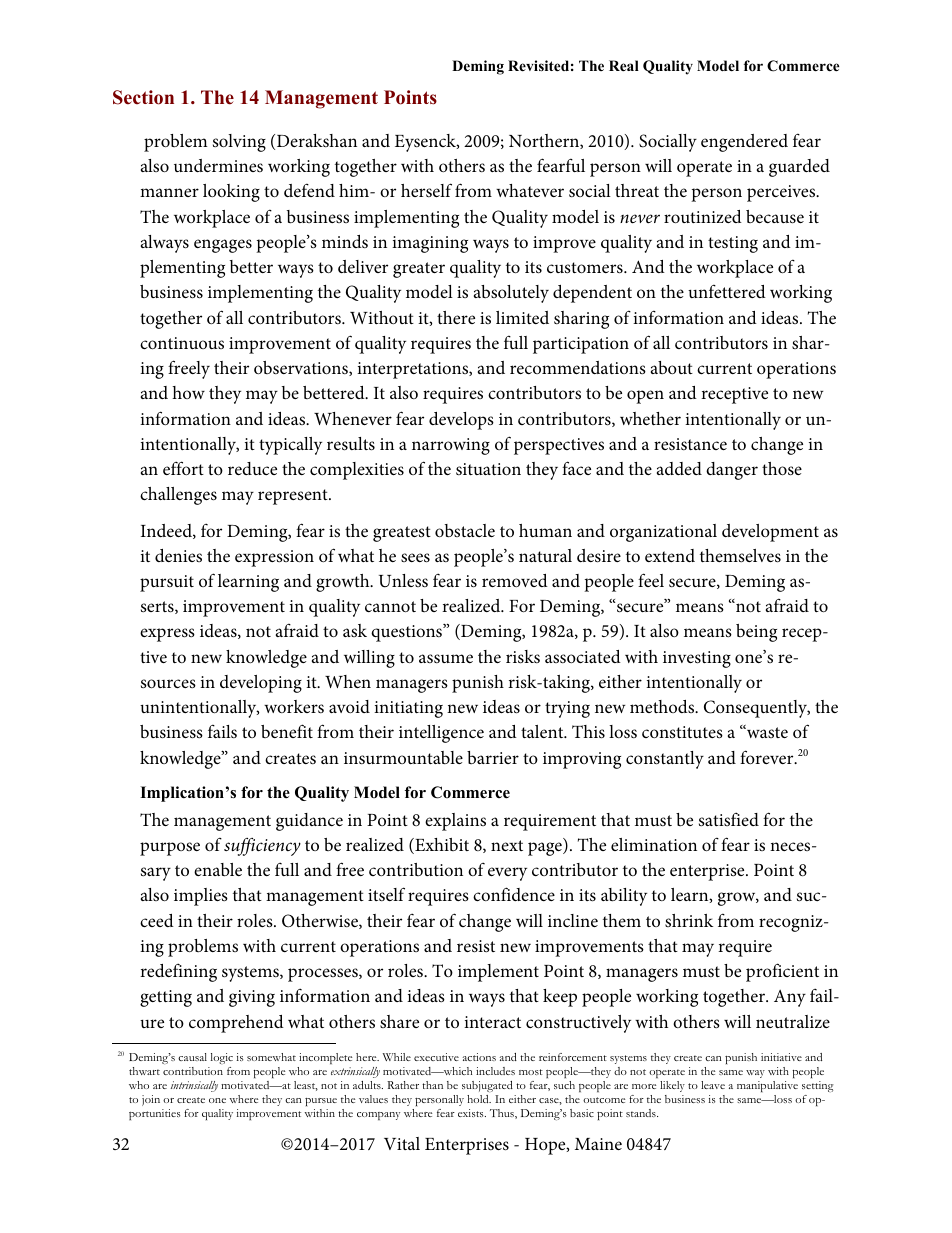 This image has width=952, height=1233. What do you see at coordinates (744, 143) in the image?
I see `engendered` at bounding box center [744, 143].
